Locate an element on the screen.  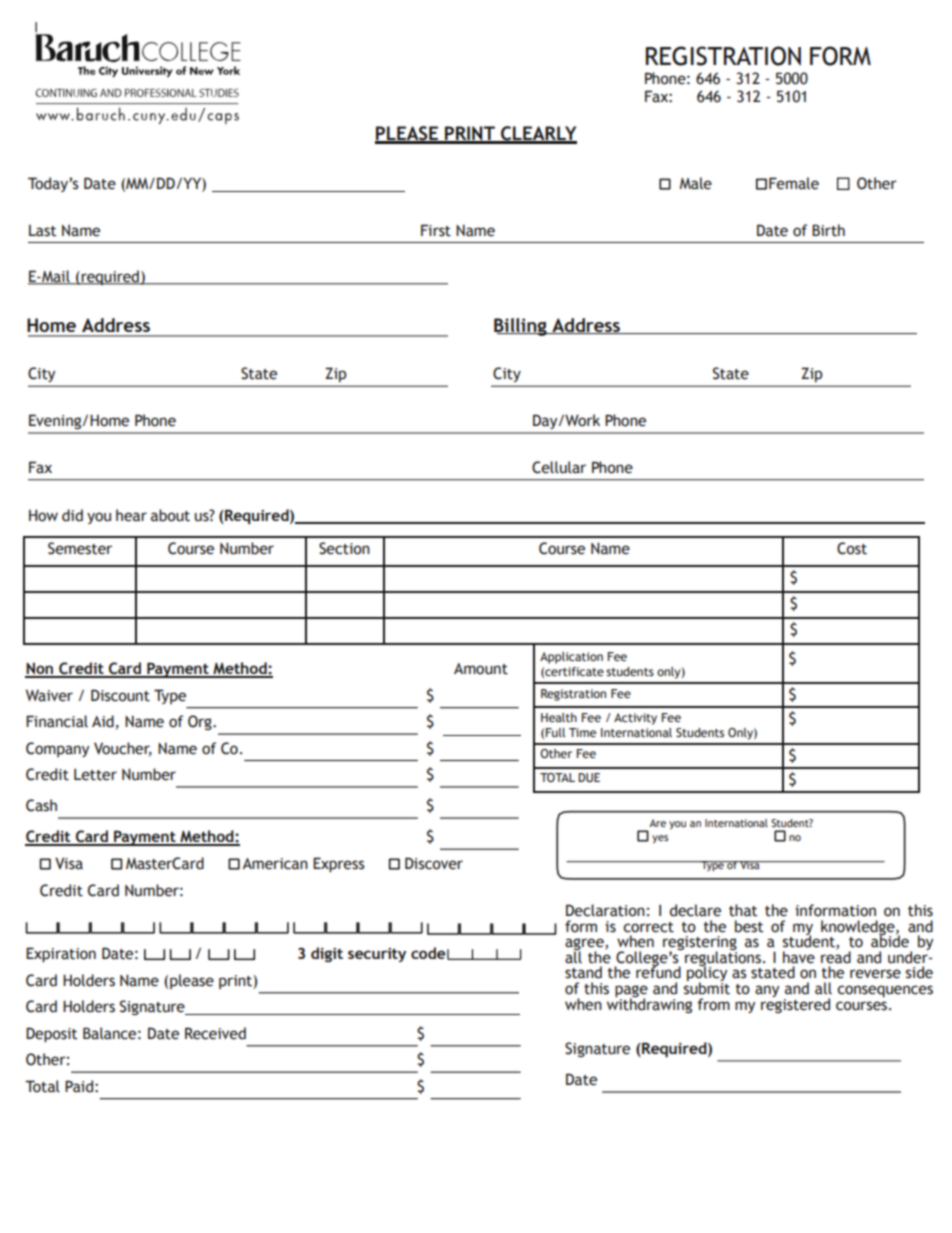
registered is located at coordinates (795, 1004).
